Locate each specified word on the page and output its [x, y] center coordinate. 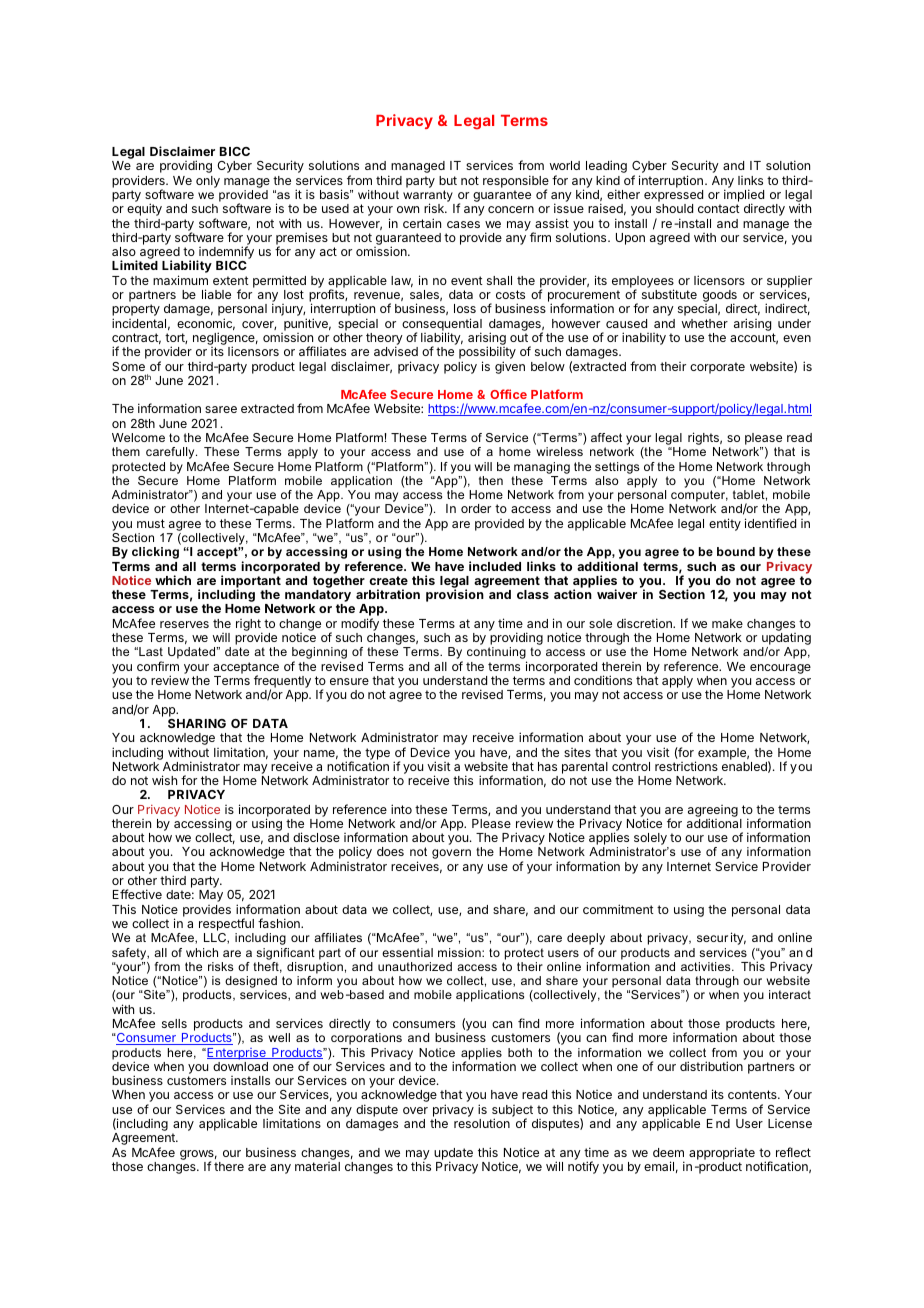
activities [707, 966]
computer [698, 497]
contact [719, 208]
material [317, 1166]
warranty [429, 197]
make [727, 623]
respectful [226, 926]
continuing [497, 654]
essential [407, 952]
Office [508, 394]
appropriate [722, 1153]
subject [512, 1112]
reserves [184, 624]
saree [221, 409]
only [208, 182]
